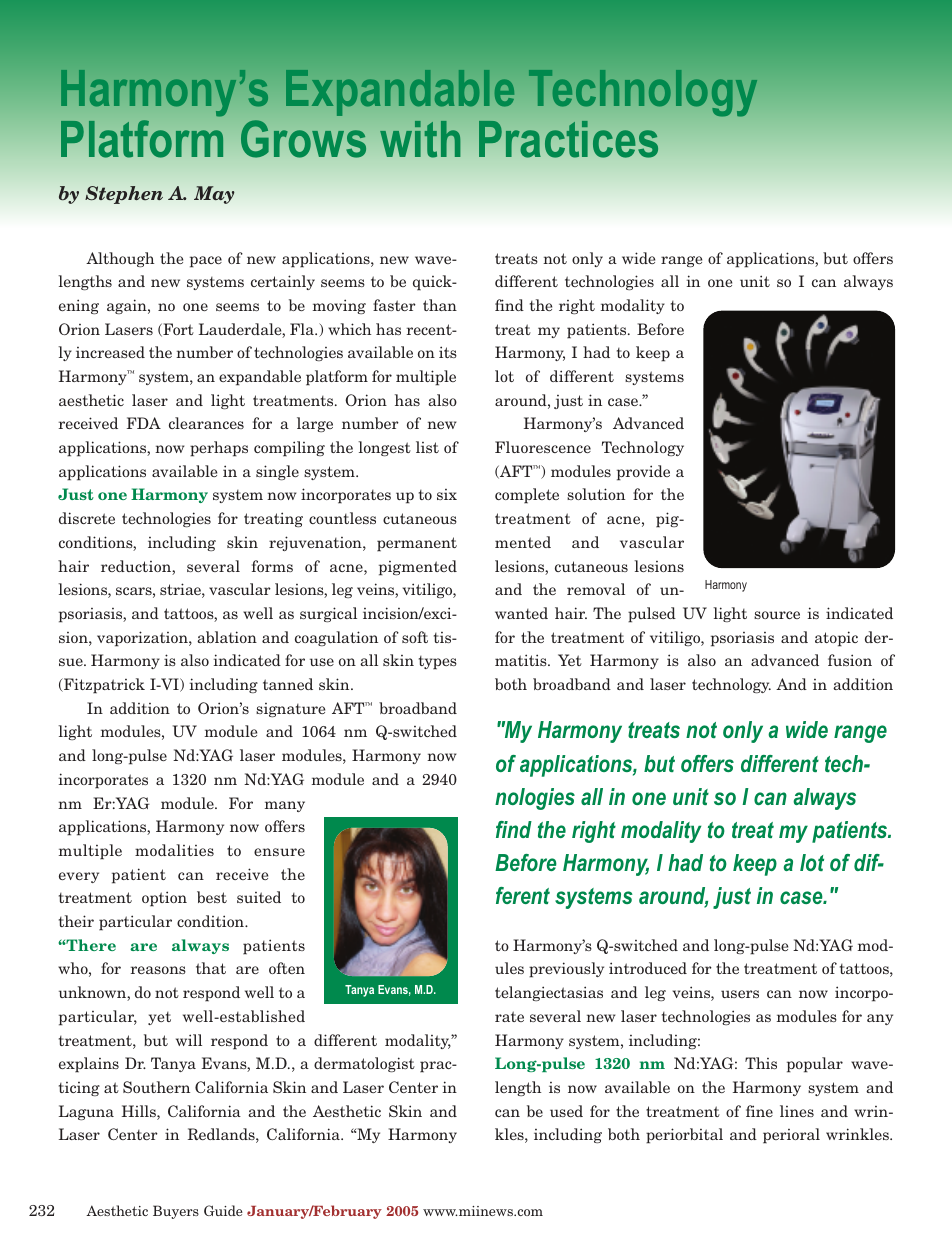  Describe the element at coordinates (740, 994) in the screenshot. I see `users` at that location.
